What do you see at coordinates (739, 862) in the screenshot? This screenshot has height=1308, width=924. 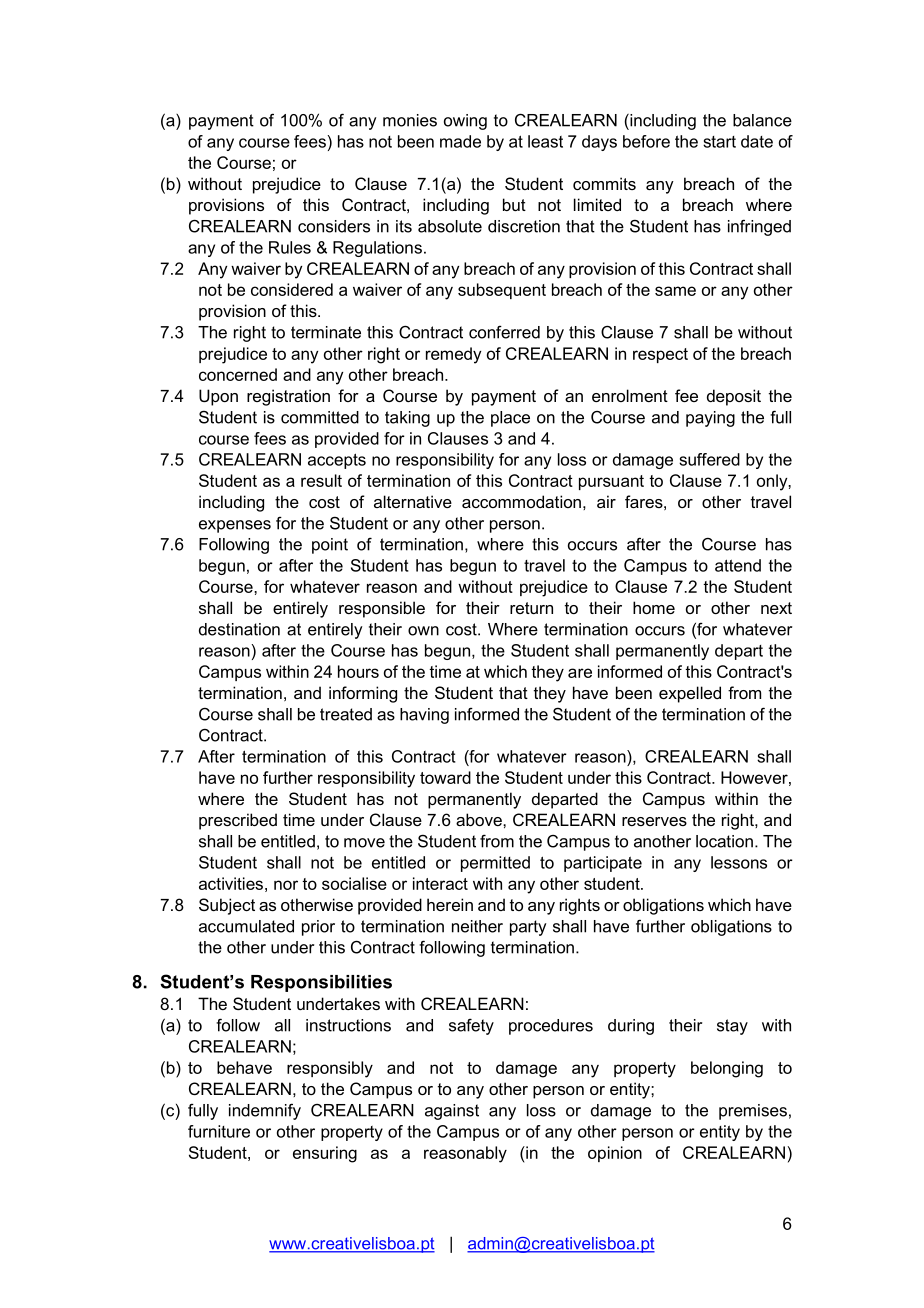 I see `lessons` at bounding box center [739, 862].
